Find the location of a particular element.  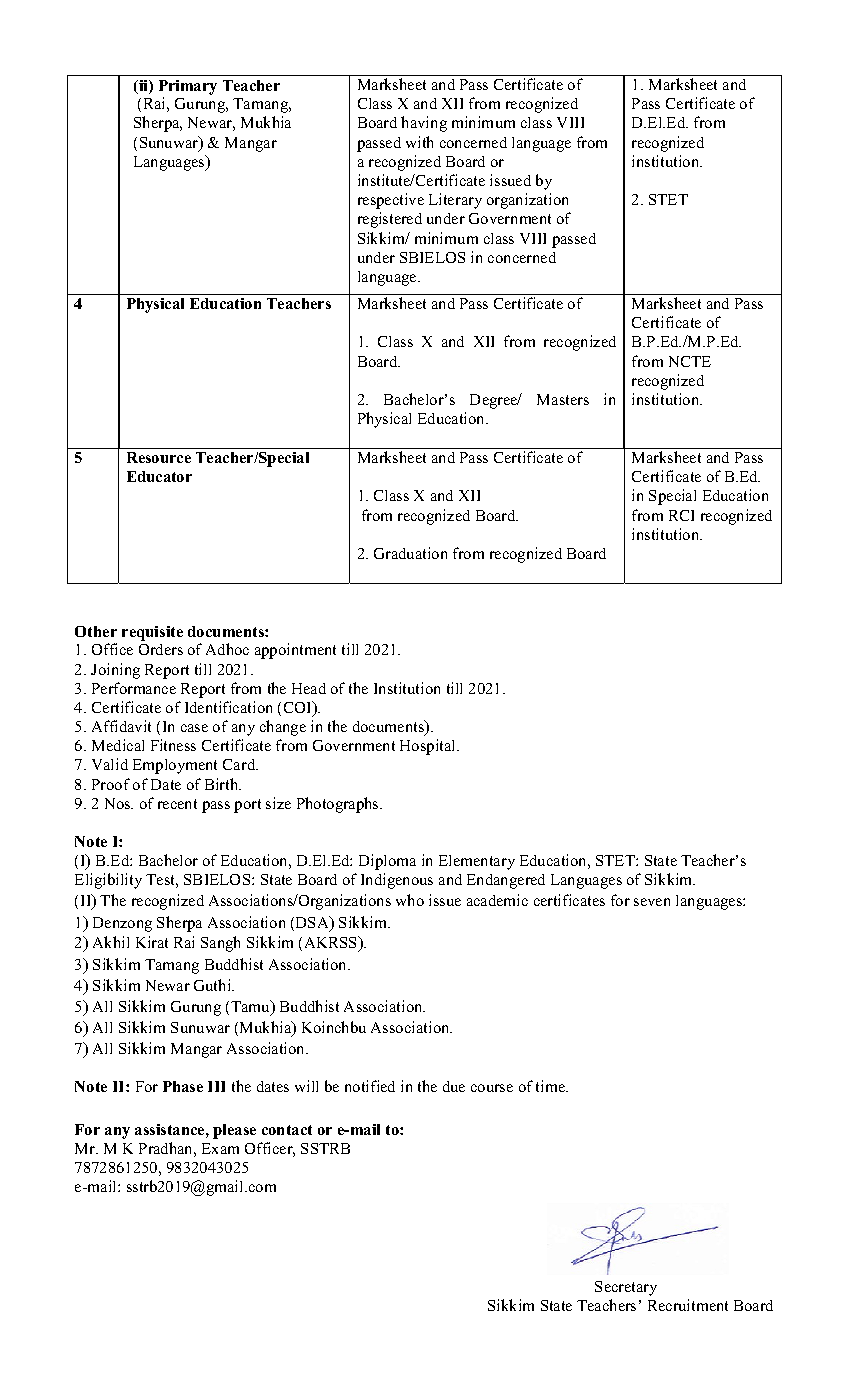

respective is located at coordinates (391, 201).
